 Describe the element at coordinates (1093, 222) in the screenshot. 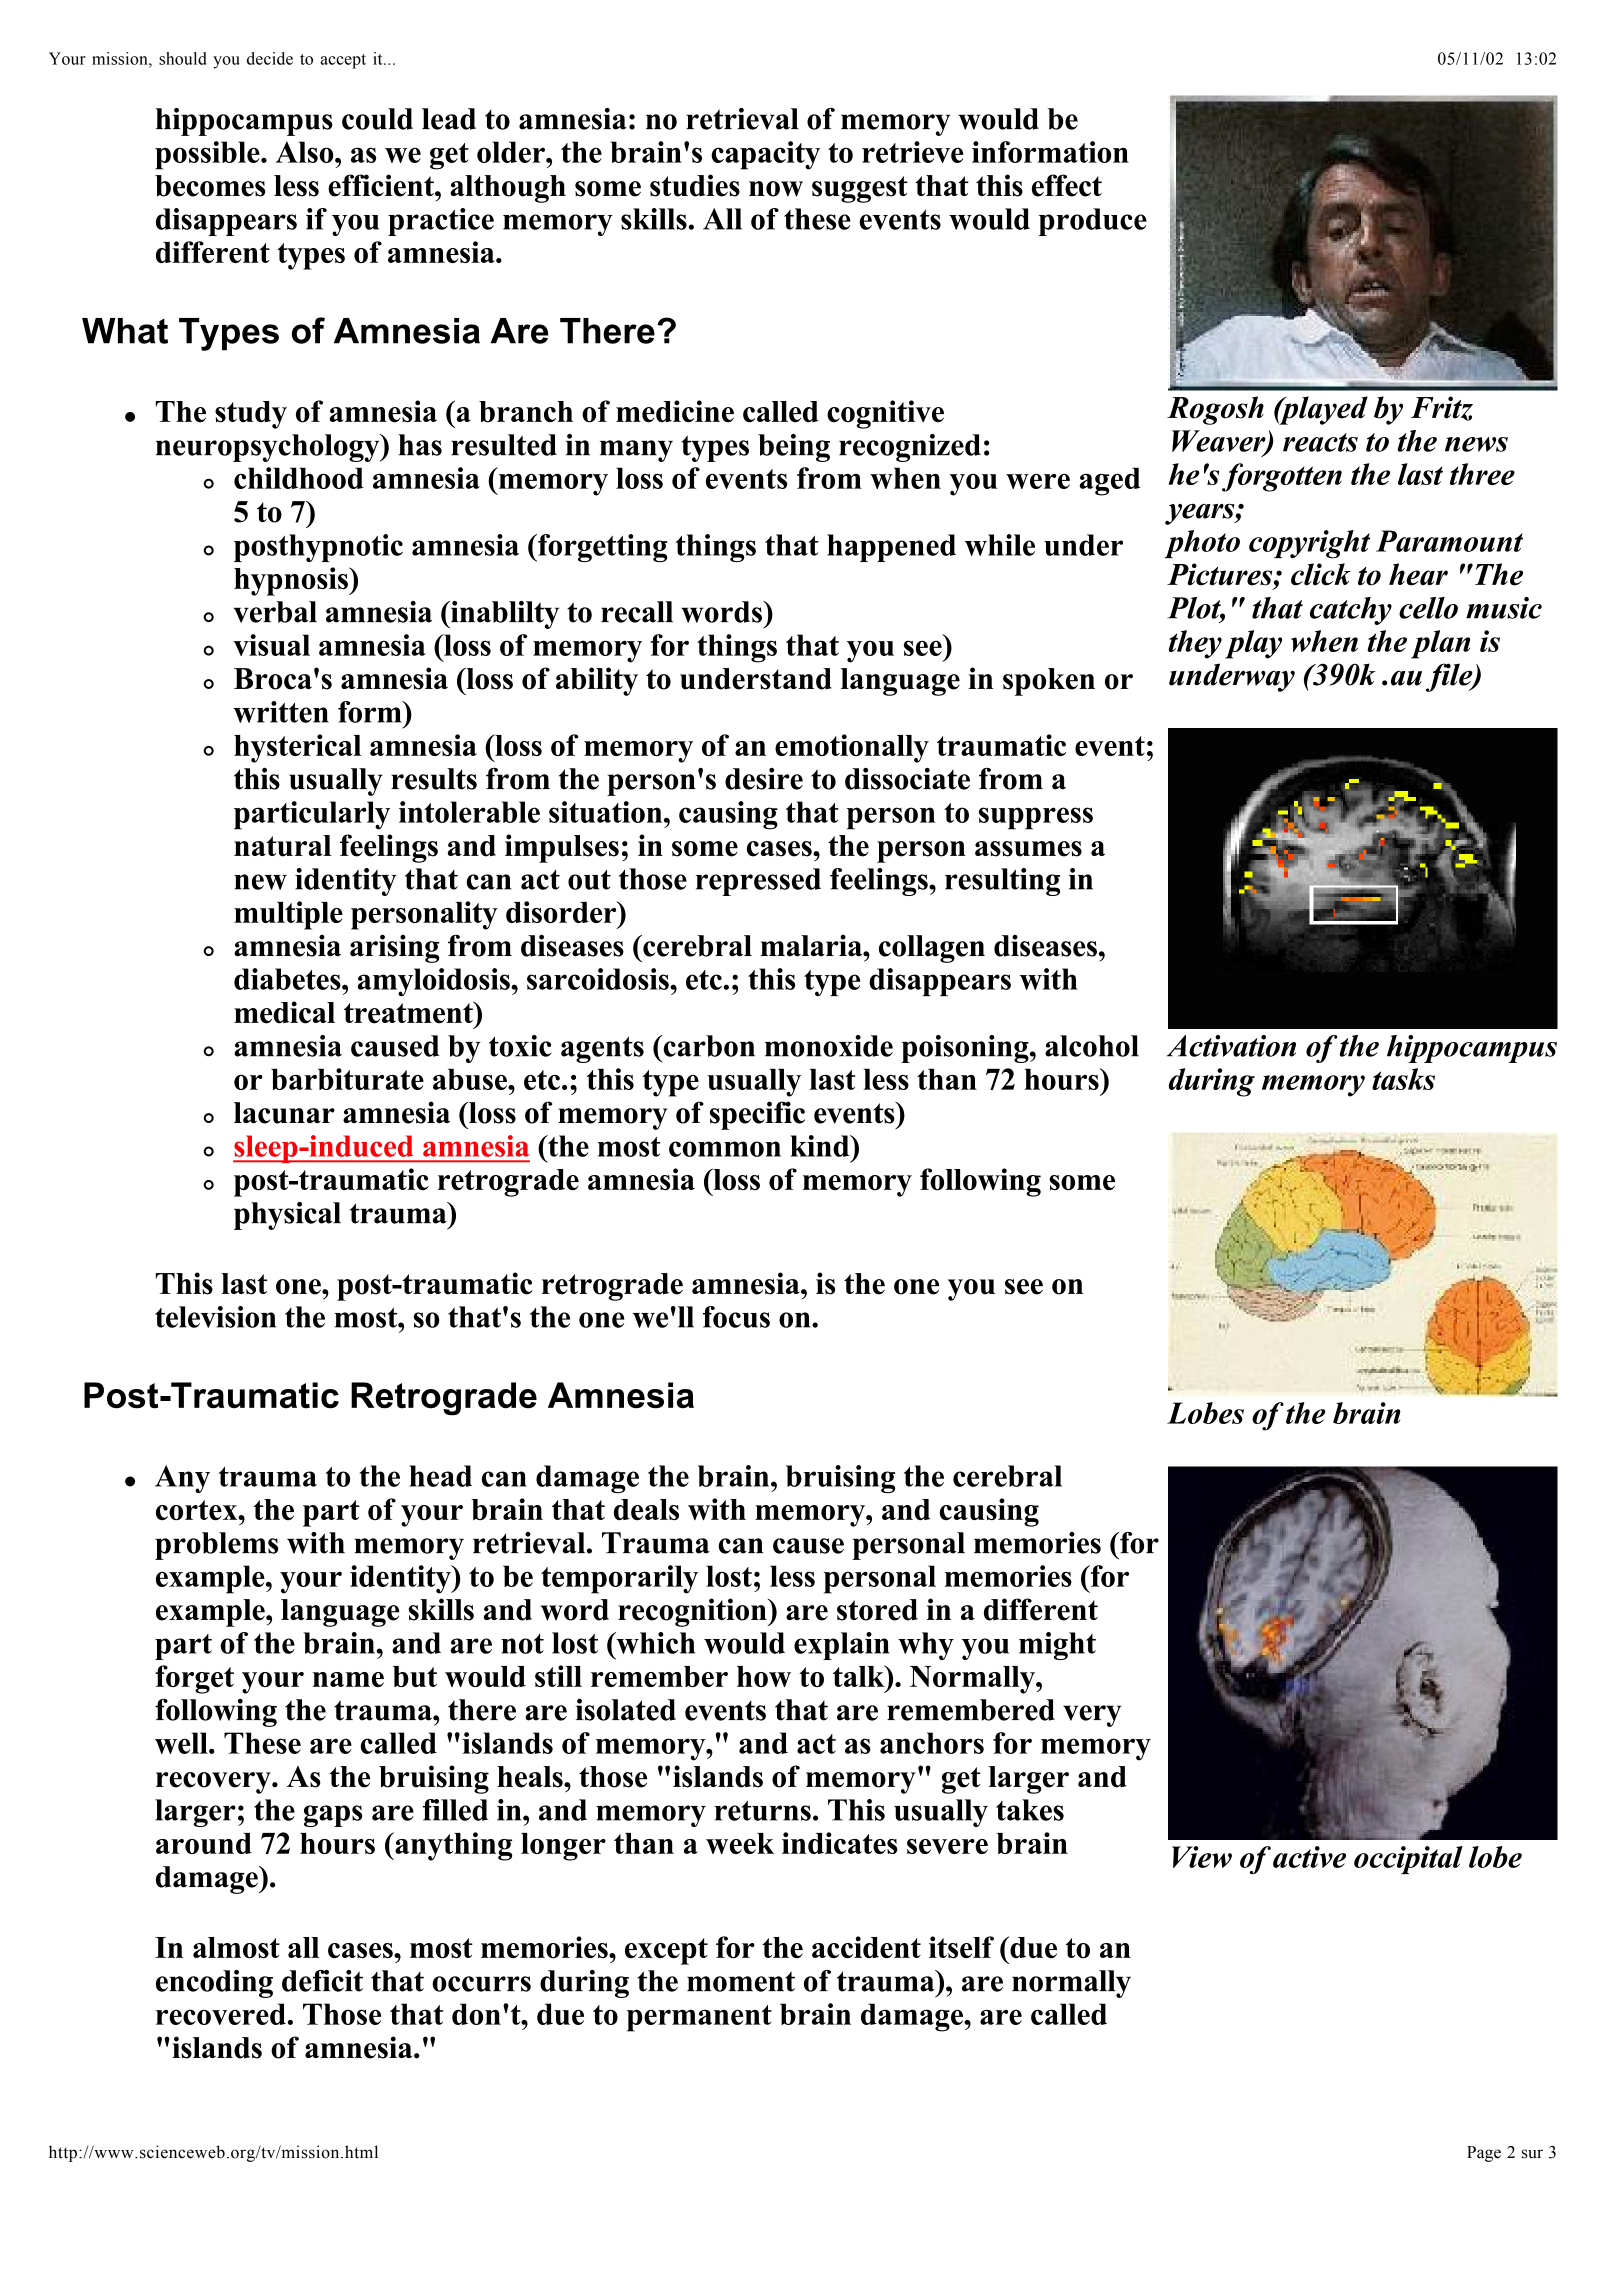

I see `produce` at that location.
